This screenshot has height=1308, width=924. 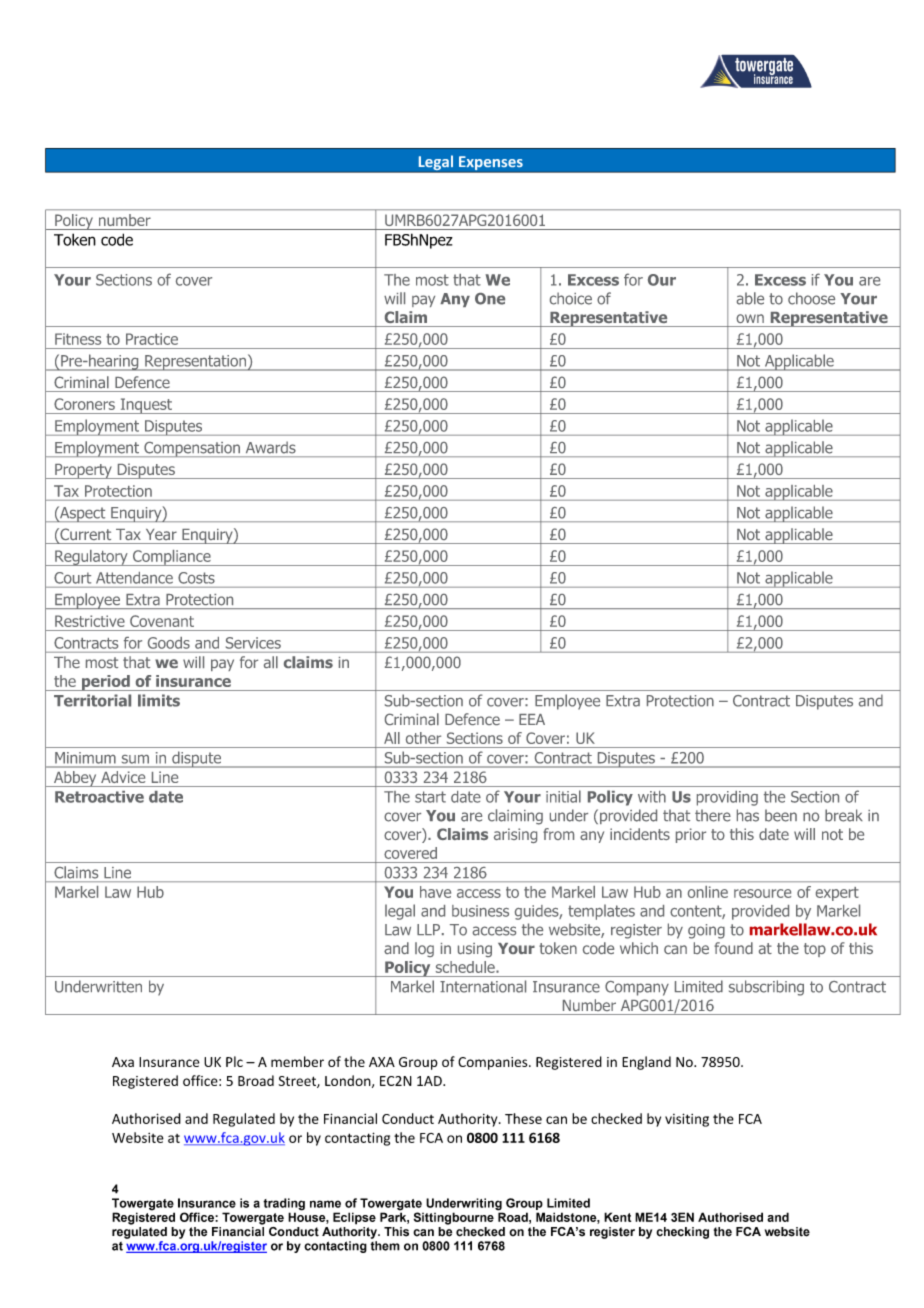 What do you see at coordinates (161, 534) in the screenshot?
I see `Year` at bounding box center [161, 534].
